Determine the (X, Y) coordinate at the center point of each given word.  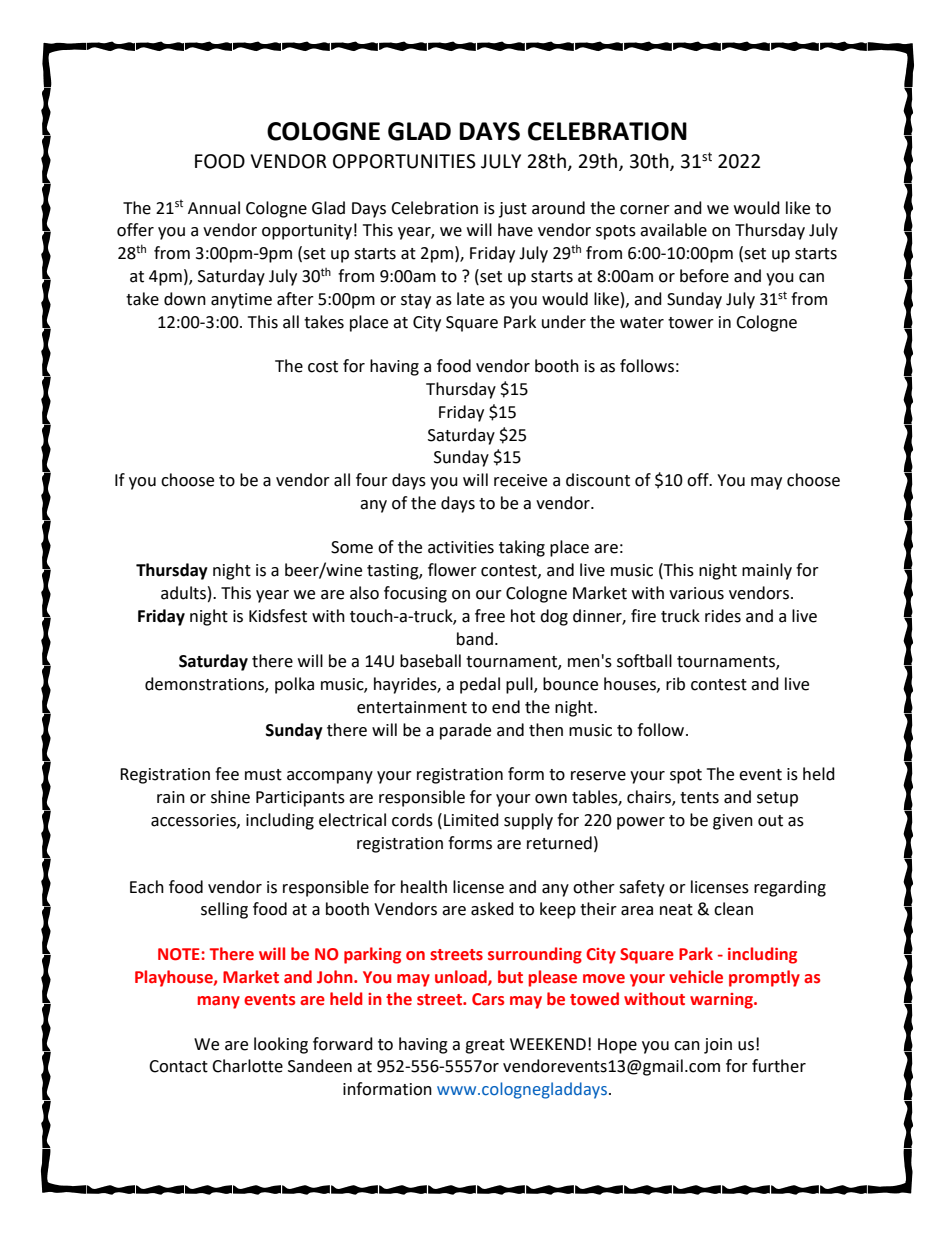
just (513, 210)
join (718, 1046)
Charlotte (247, 1066)
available (673, 230)
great (485, 1046)
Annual (214, 208)
